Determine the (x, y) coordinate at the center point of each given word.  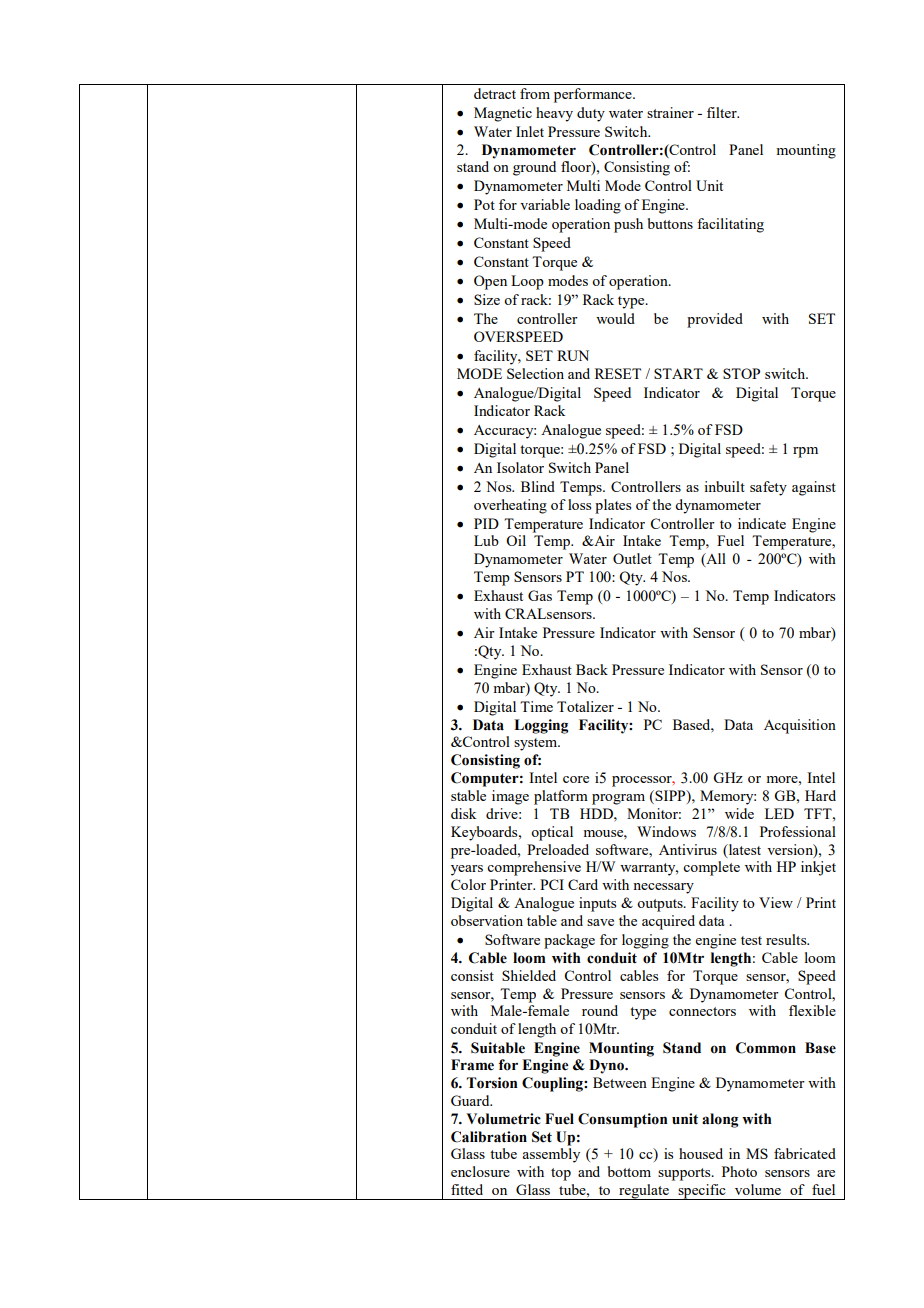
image (510, 797)
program (618, 799)
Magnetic (503, 114)
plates (613, 506)
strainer (670, 112)
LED (779, 813)
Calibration (489, 1137)
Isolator (520, 467)
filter (723, 112)
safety (768, 488)
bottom (629, 1171)
